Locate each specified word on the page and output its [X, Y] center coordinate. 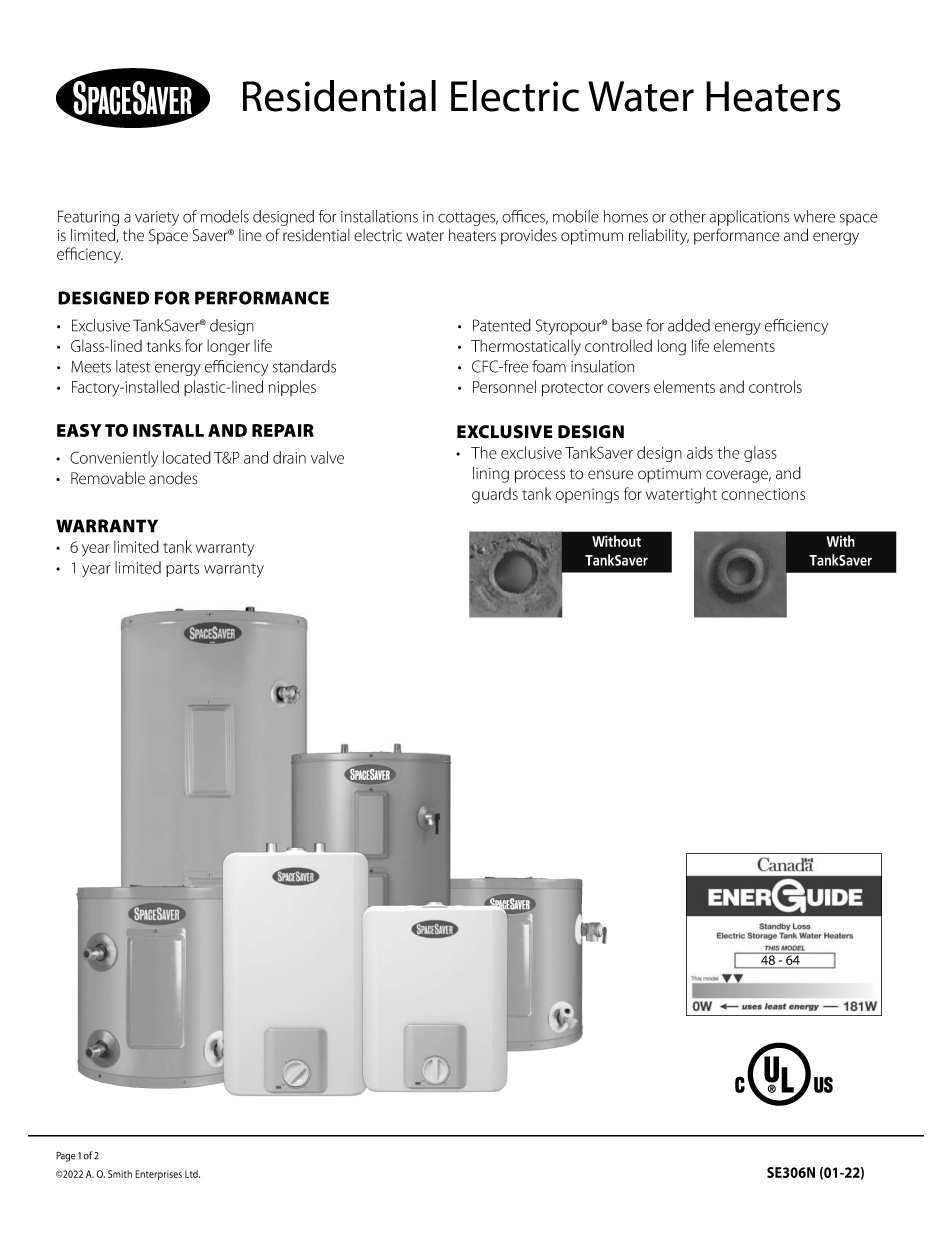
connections [763, 494]
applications [749, 218]
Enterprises [158, 1175]
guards [495, 495]
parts [182, 570]
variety [157, 218]
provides [529, 237]
